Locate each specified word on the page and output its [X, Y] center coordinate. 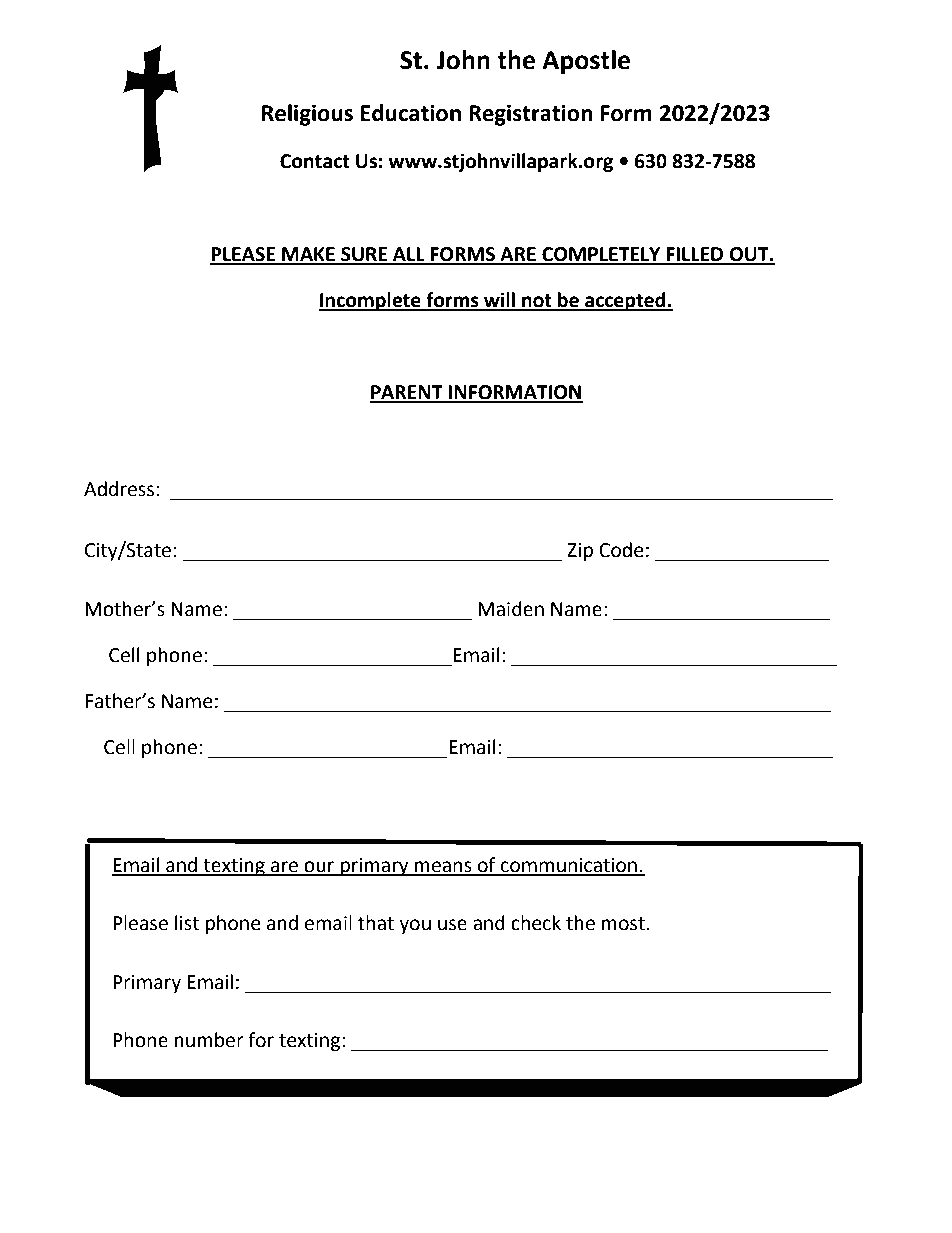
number [209, 1040]
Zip [580, 552]
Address [119, 489]
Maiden [511, 609]
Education [411, 113]
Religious [307, 115]
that [376, 923]
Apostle [586, 62]
